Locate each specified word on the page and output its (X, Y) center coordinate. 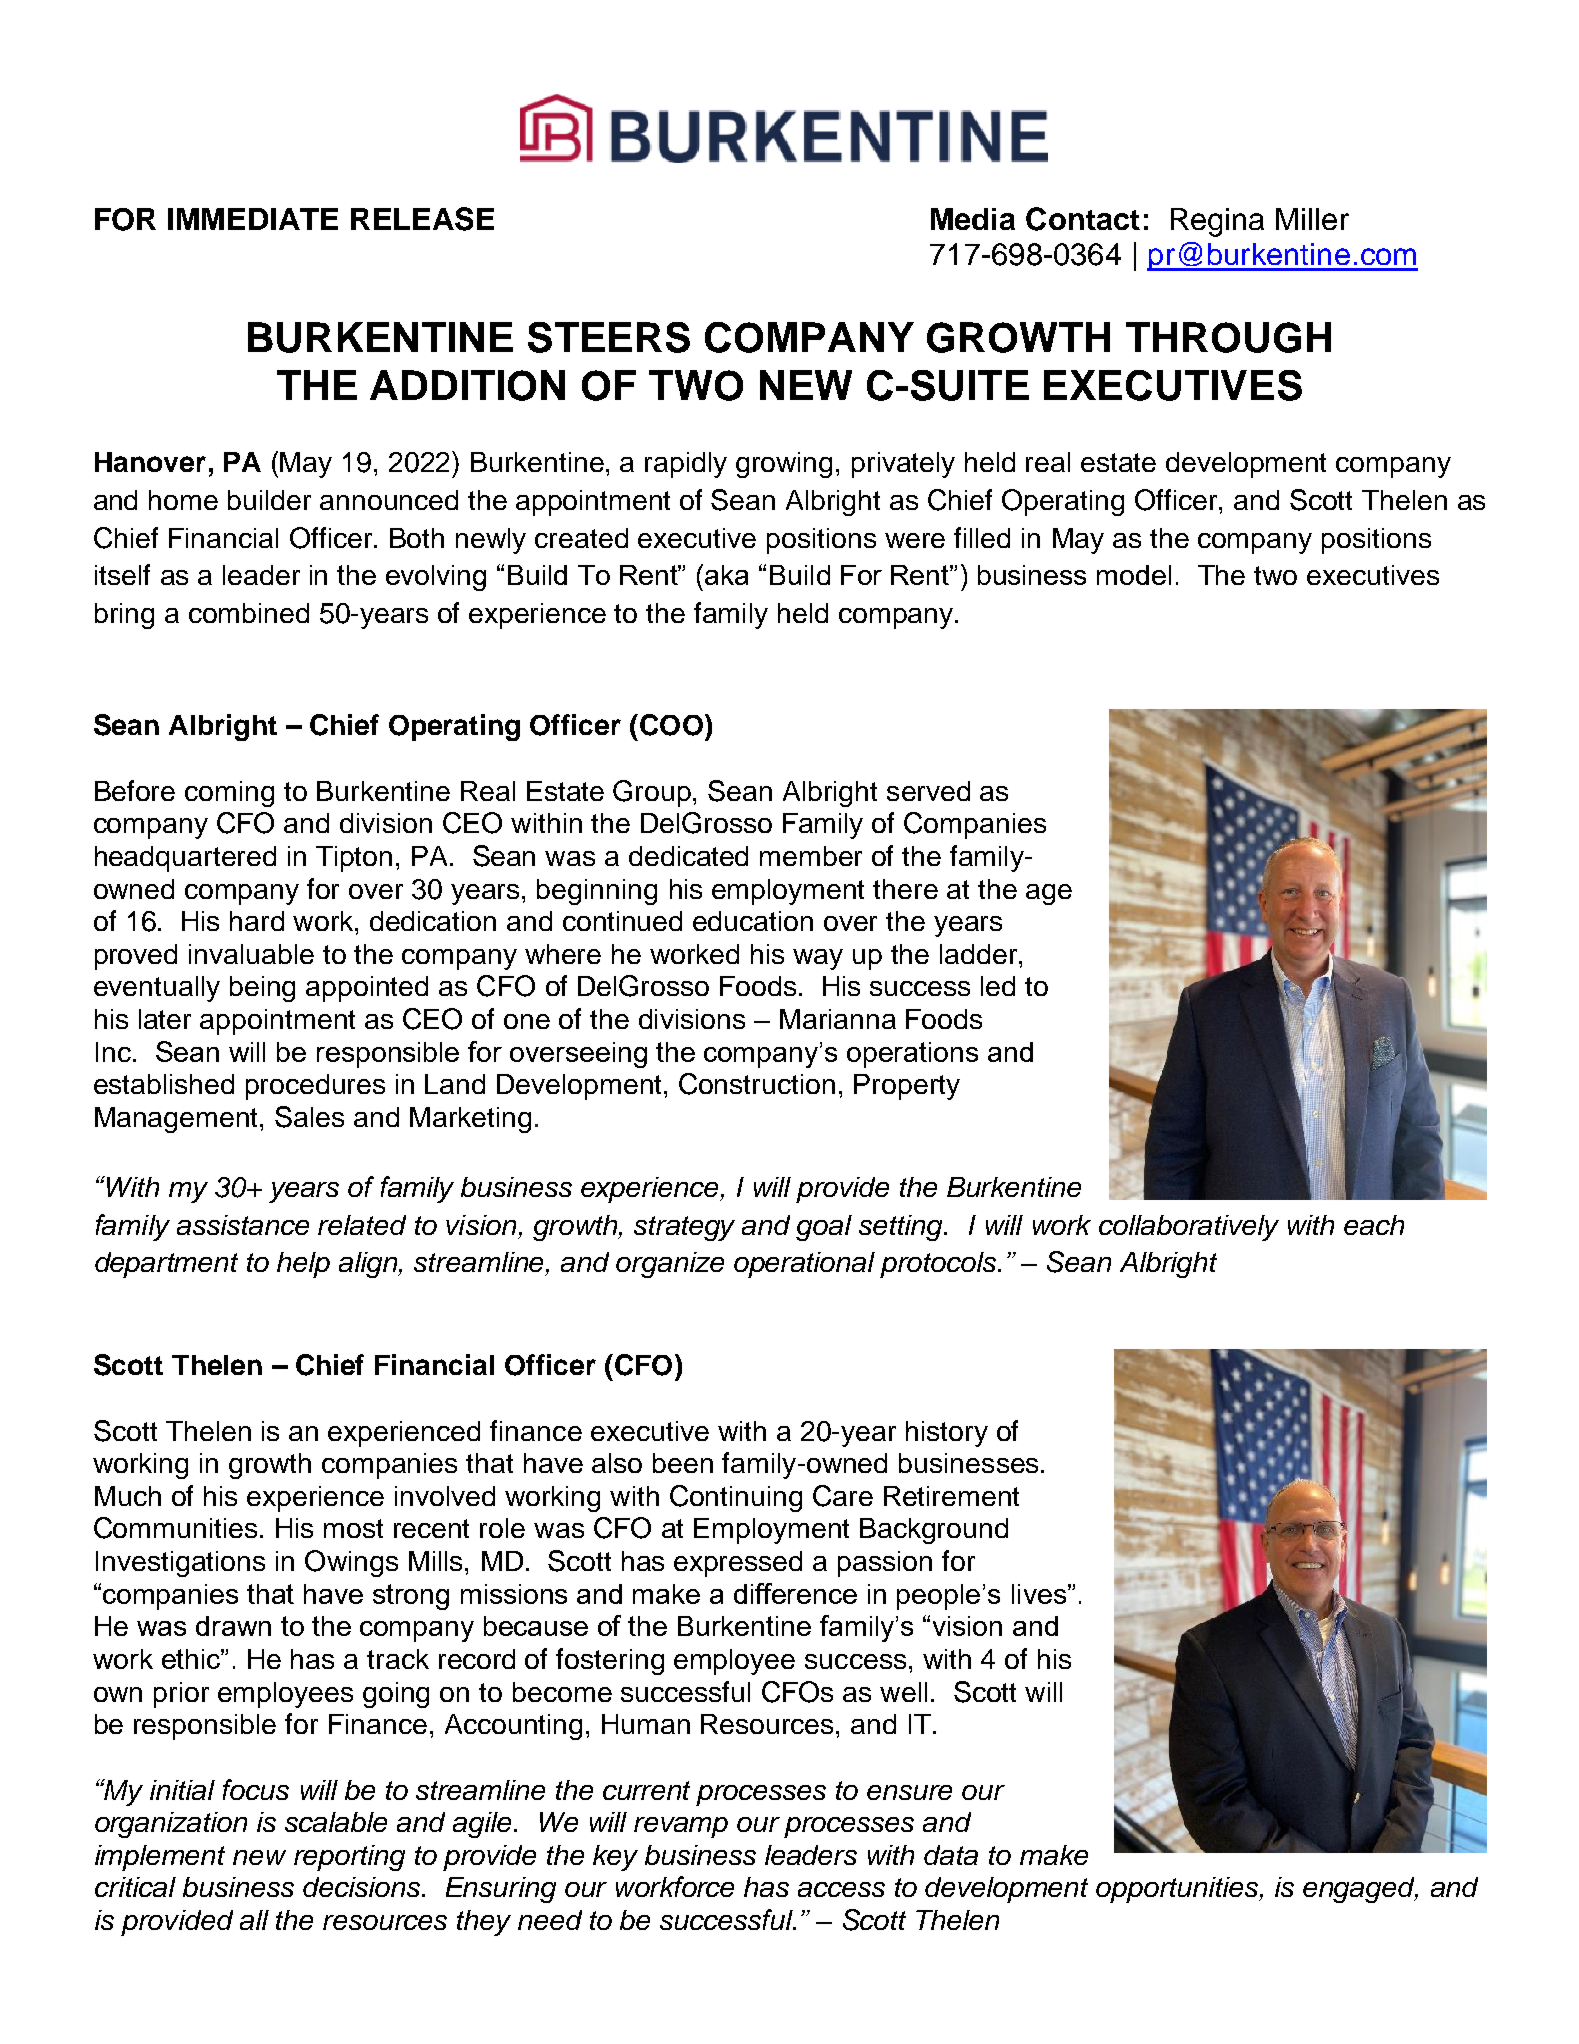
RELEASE (422, 219)
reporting (349, 1858)
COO (671, 725)
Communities (175, 1528)
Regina (1217, 222)
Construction (757, 1084)
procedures (315, 1087)
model (1134, 575)
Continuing (736, 1498)
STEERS (609, 337)
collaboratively (1189, 1228)
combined (249, 613)
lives (1039, 1594)
